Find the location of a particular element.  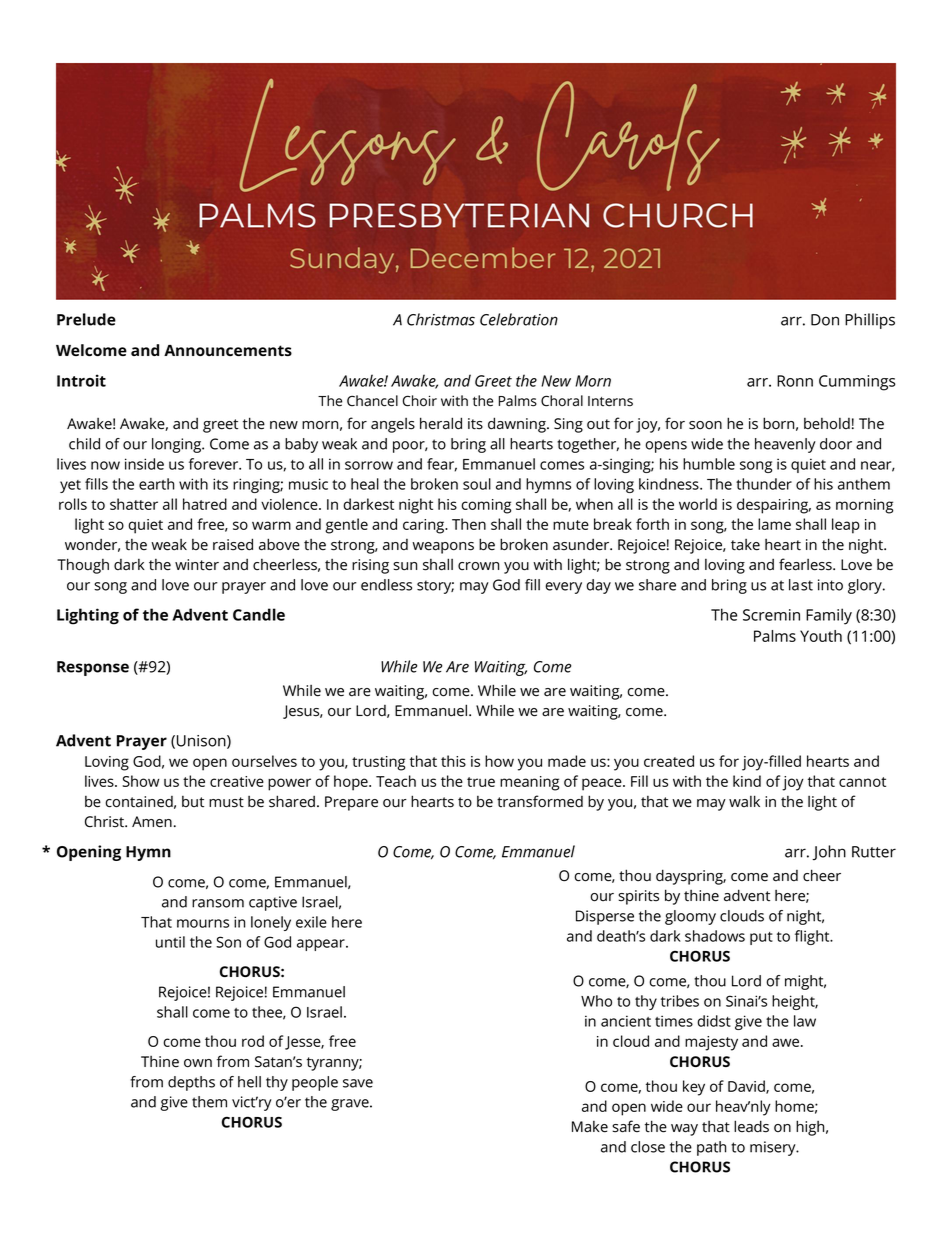

Announcements is located at coordinates (228, 350).
